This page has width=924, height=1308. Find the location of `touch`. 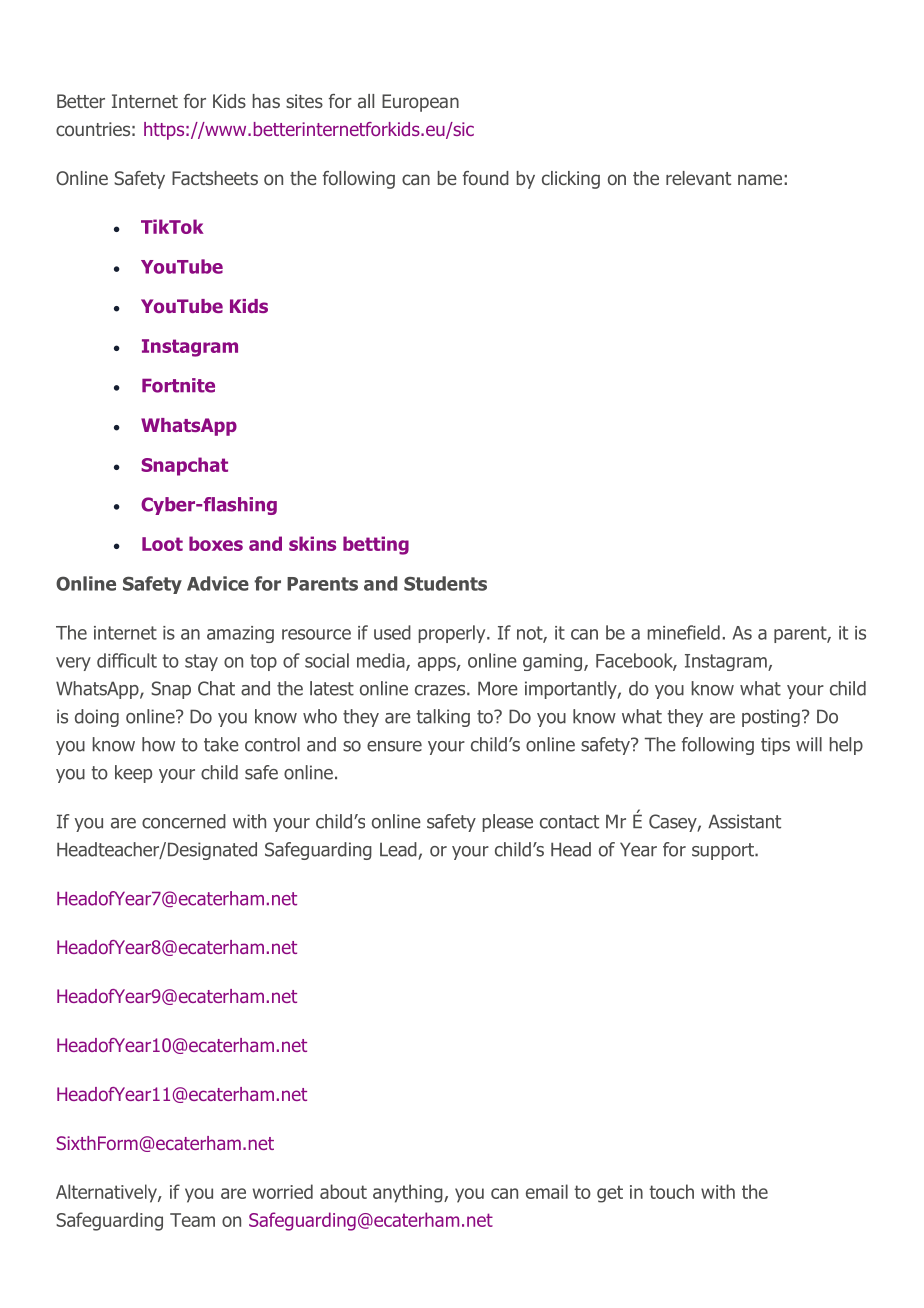

touch is located at coordinates (671, 1191).
